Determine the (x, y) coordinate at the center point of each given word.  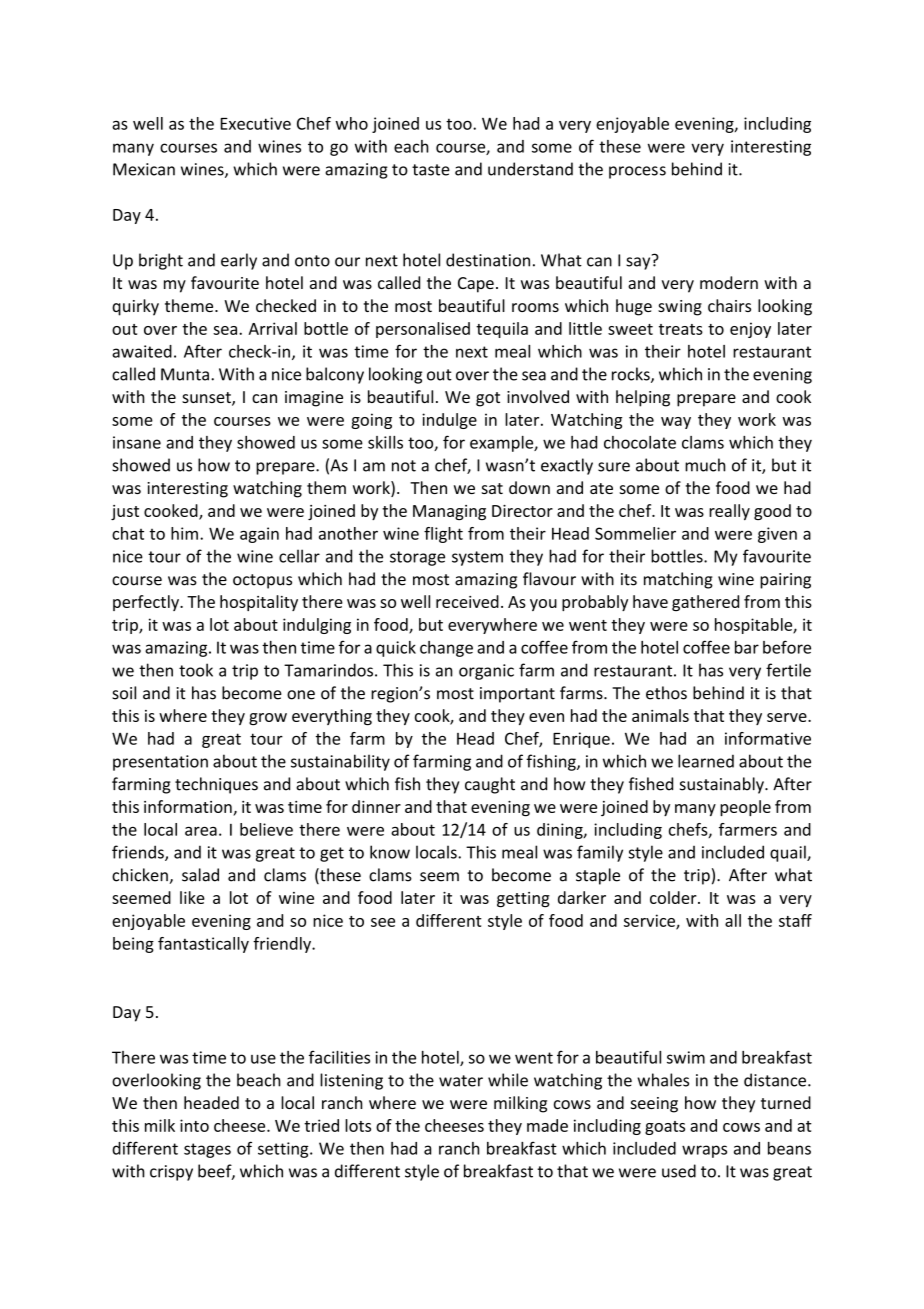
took (196, 670)
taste (431, 170)
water (461, 1081)
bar (747, 647)
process (637, 172)
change (446, 649)
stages (207, 1150)
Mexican (144, 169)
